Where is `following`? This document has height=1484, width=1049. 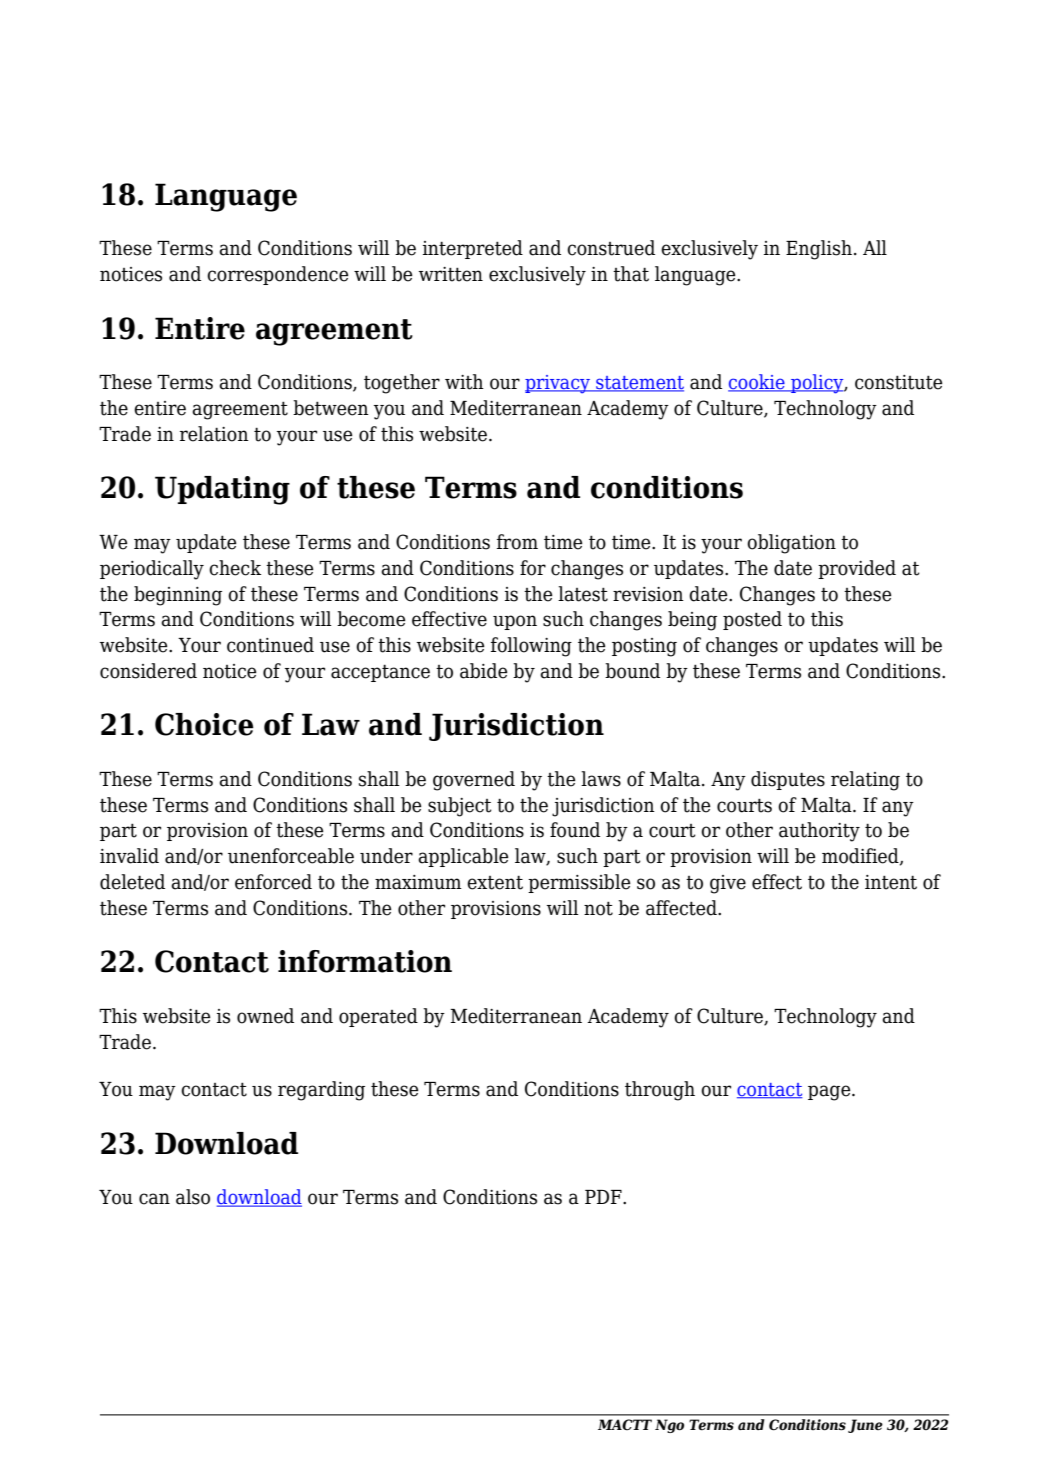
following is located at coordinates (531, 647).
